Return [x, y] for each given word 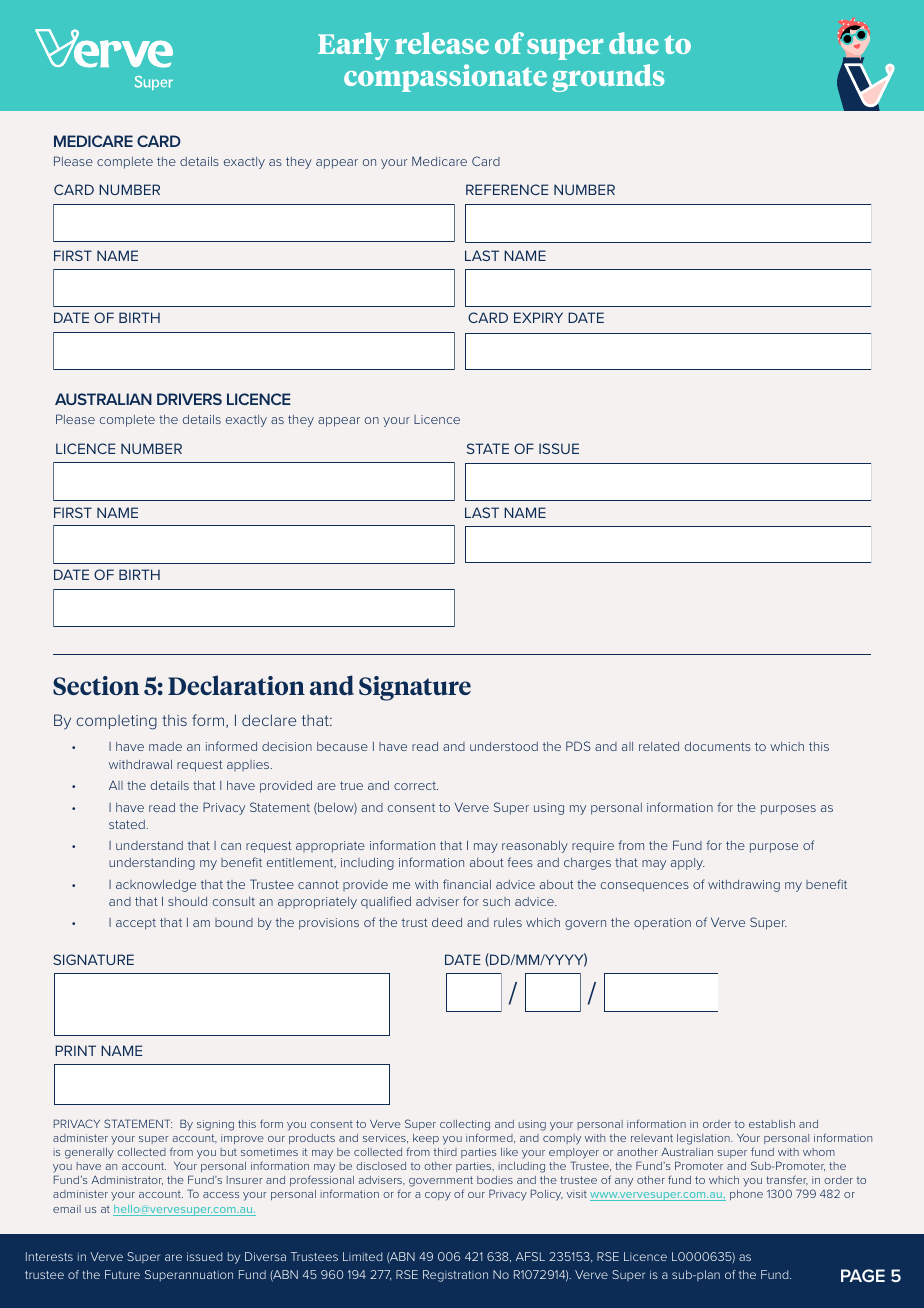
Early [353, 46]
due [634, 43]
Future [122, 1274]
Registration [455, 1276]
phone [746, 1195]
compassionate [445, 78]
